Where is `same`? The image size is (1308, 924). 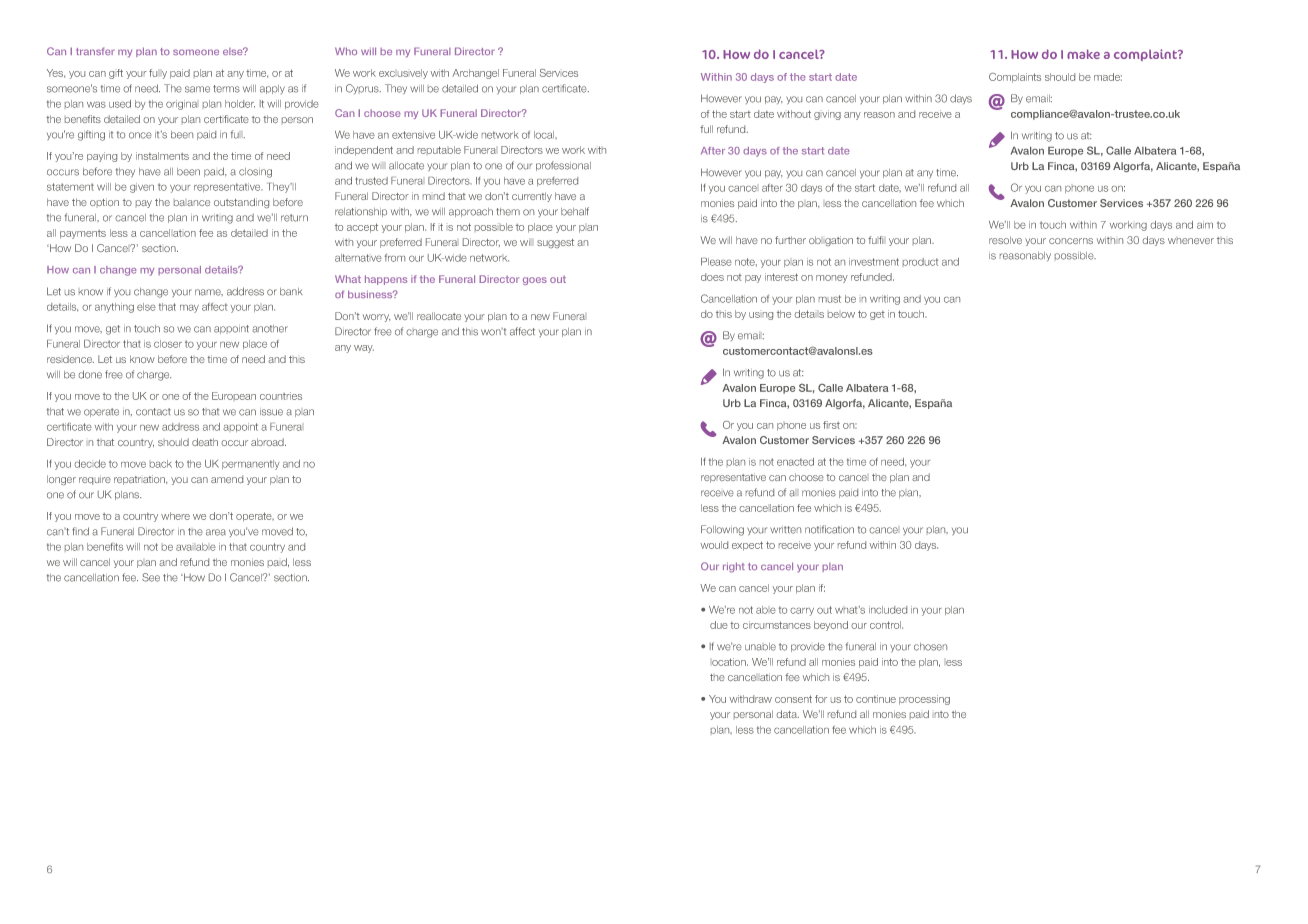
same is located at coordinates (197, 89).
